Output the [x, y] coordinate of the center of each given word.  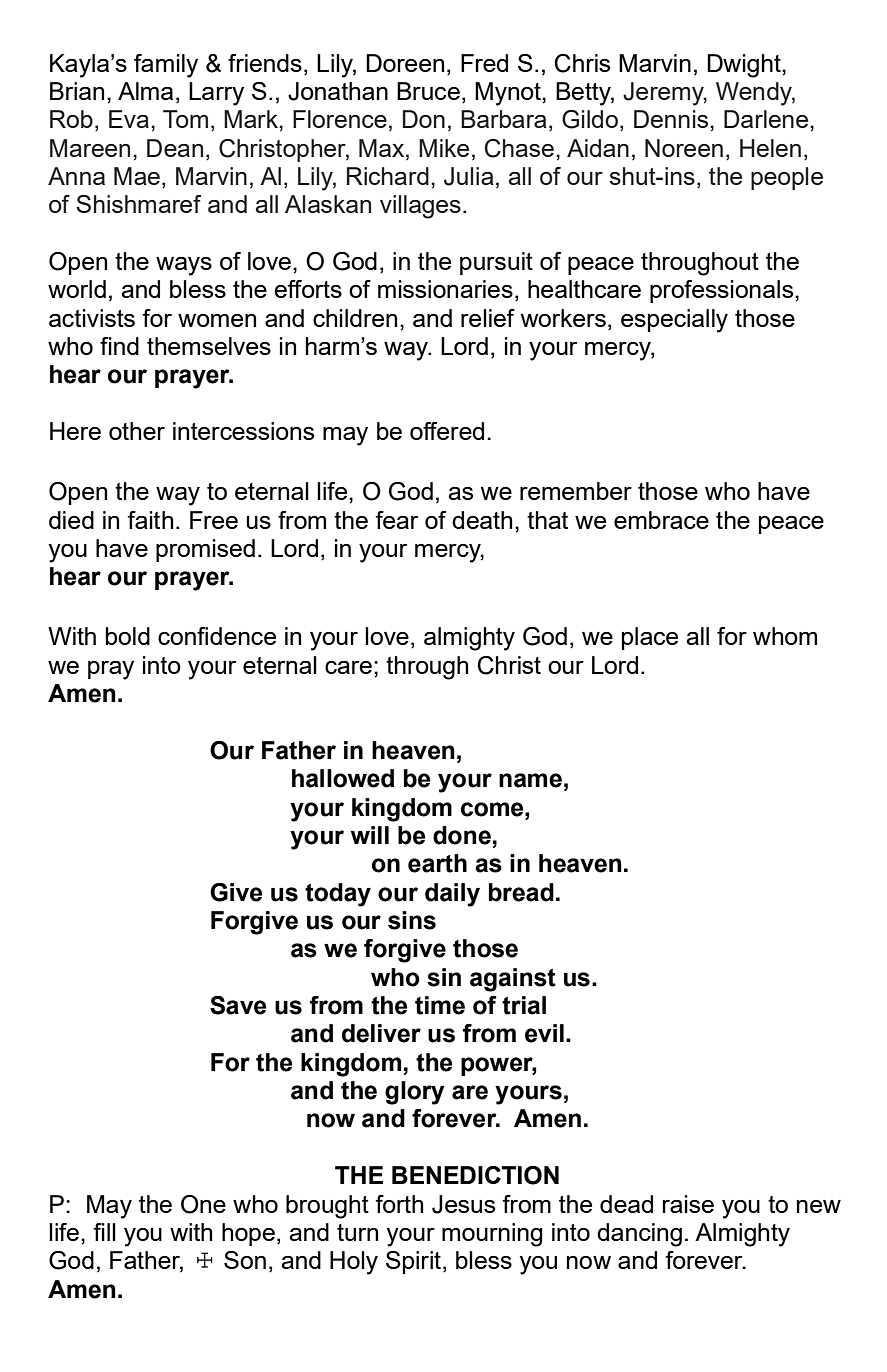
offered [447, 431]
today [338, 895]
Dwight [745, 66]
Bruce [428, 91]
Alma [145, 91]
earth [437, 863]
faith [150, 520]
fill [104, 1232]
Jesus [463, 1204]
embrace [661, 520]
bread [521, 892]
